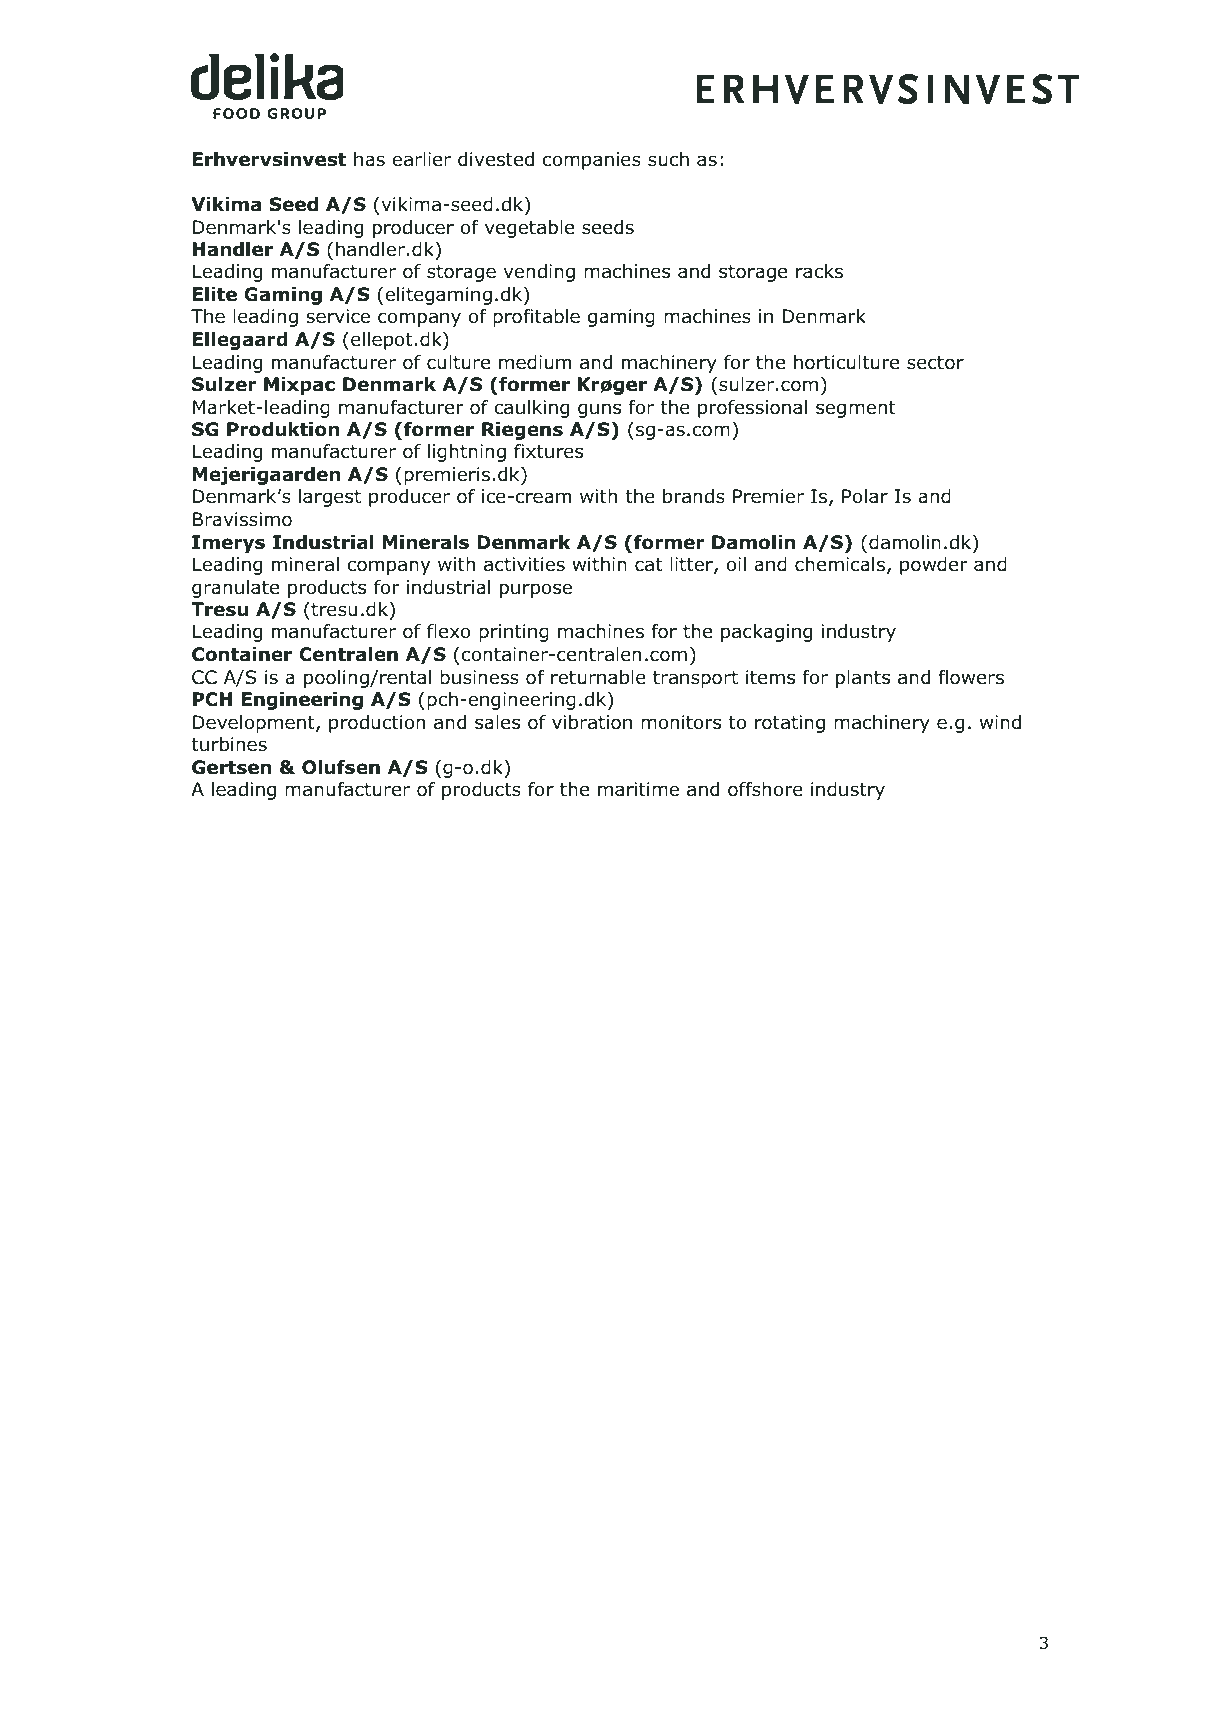  I want to click on profitable, so click(536, 318).
